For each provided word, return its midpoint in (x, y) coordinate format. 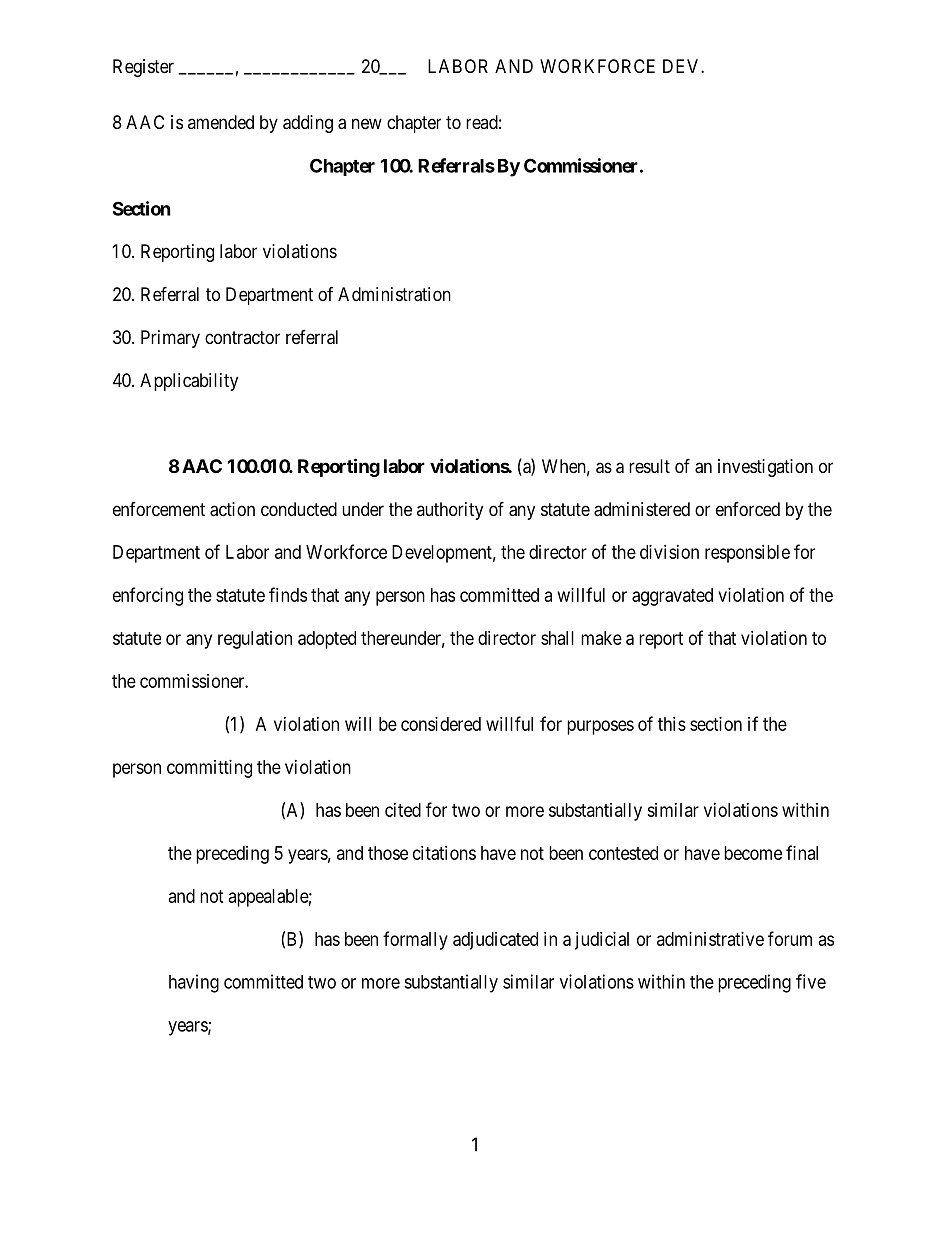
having (194, 983)
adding (308, 124)
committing (209, 769)
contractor (242, 337)
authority (450, 511)
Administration (394, 294)
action (232, 509)
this (672, 724)
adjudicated (495, 941)
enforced (748, 509)
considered (441, 724)
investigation (765, 468)
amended (221, 122)
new (367, 123)
